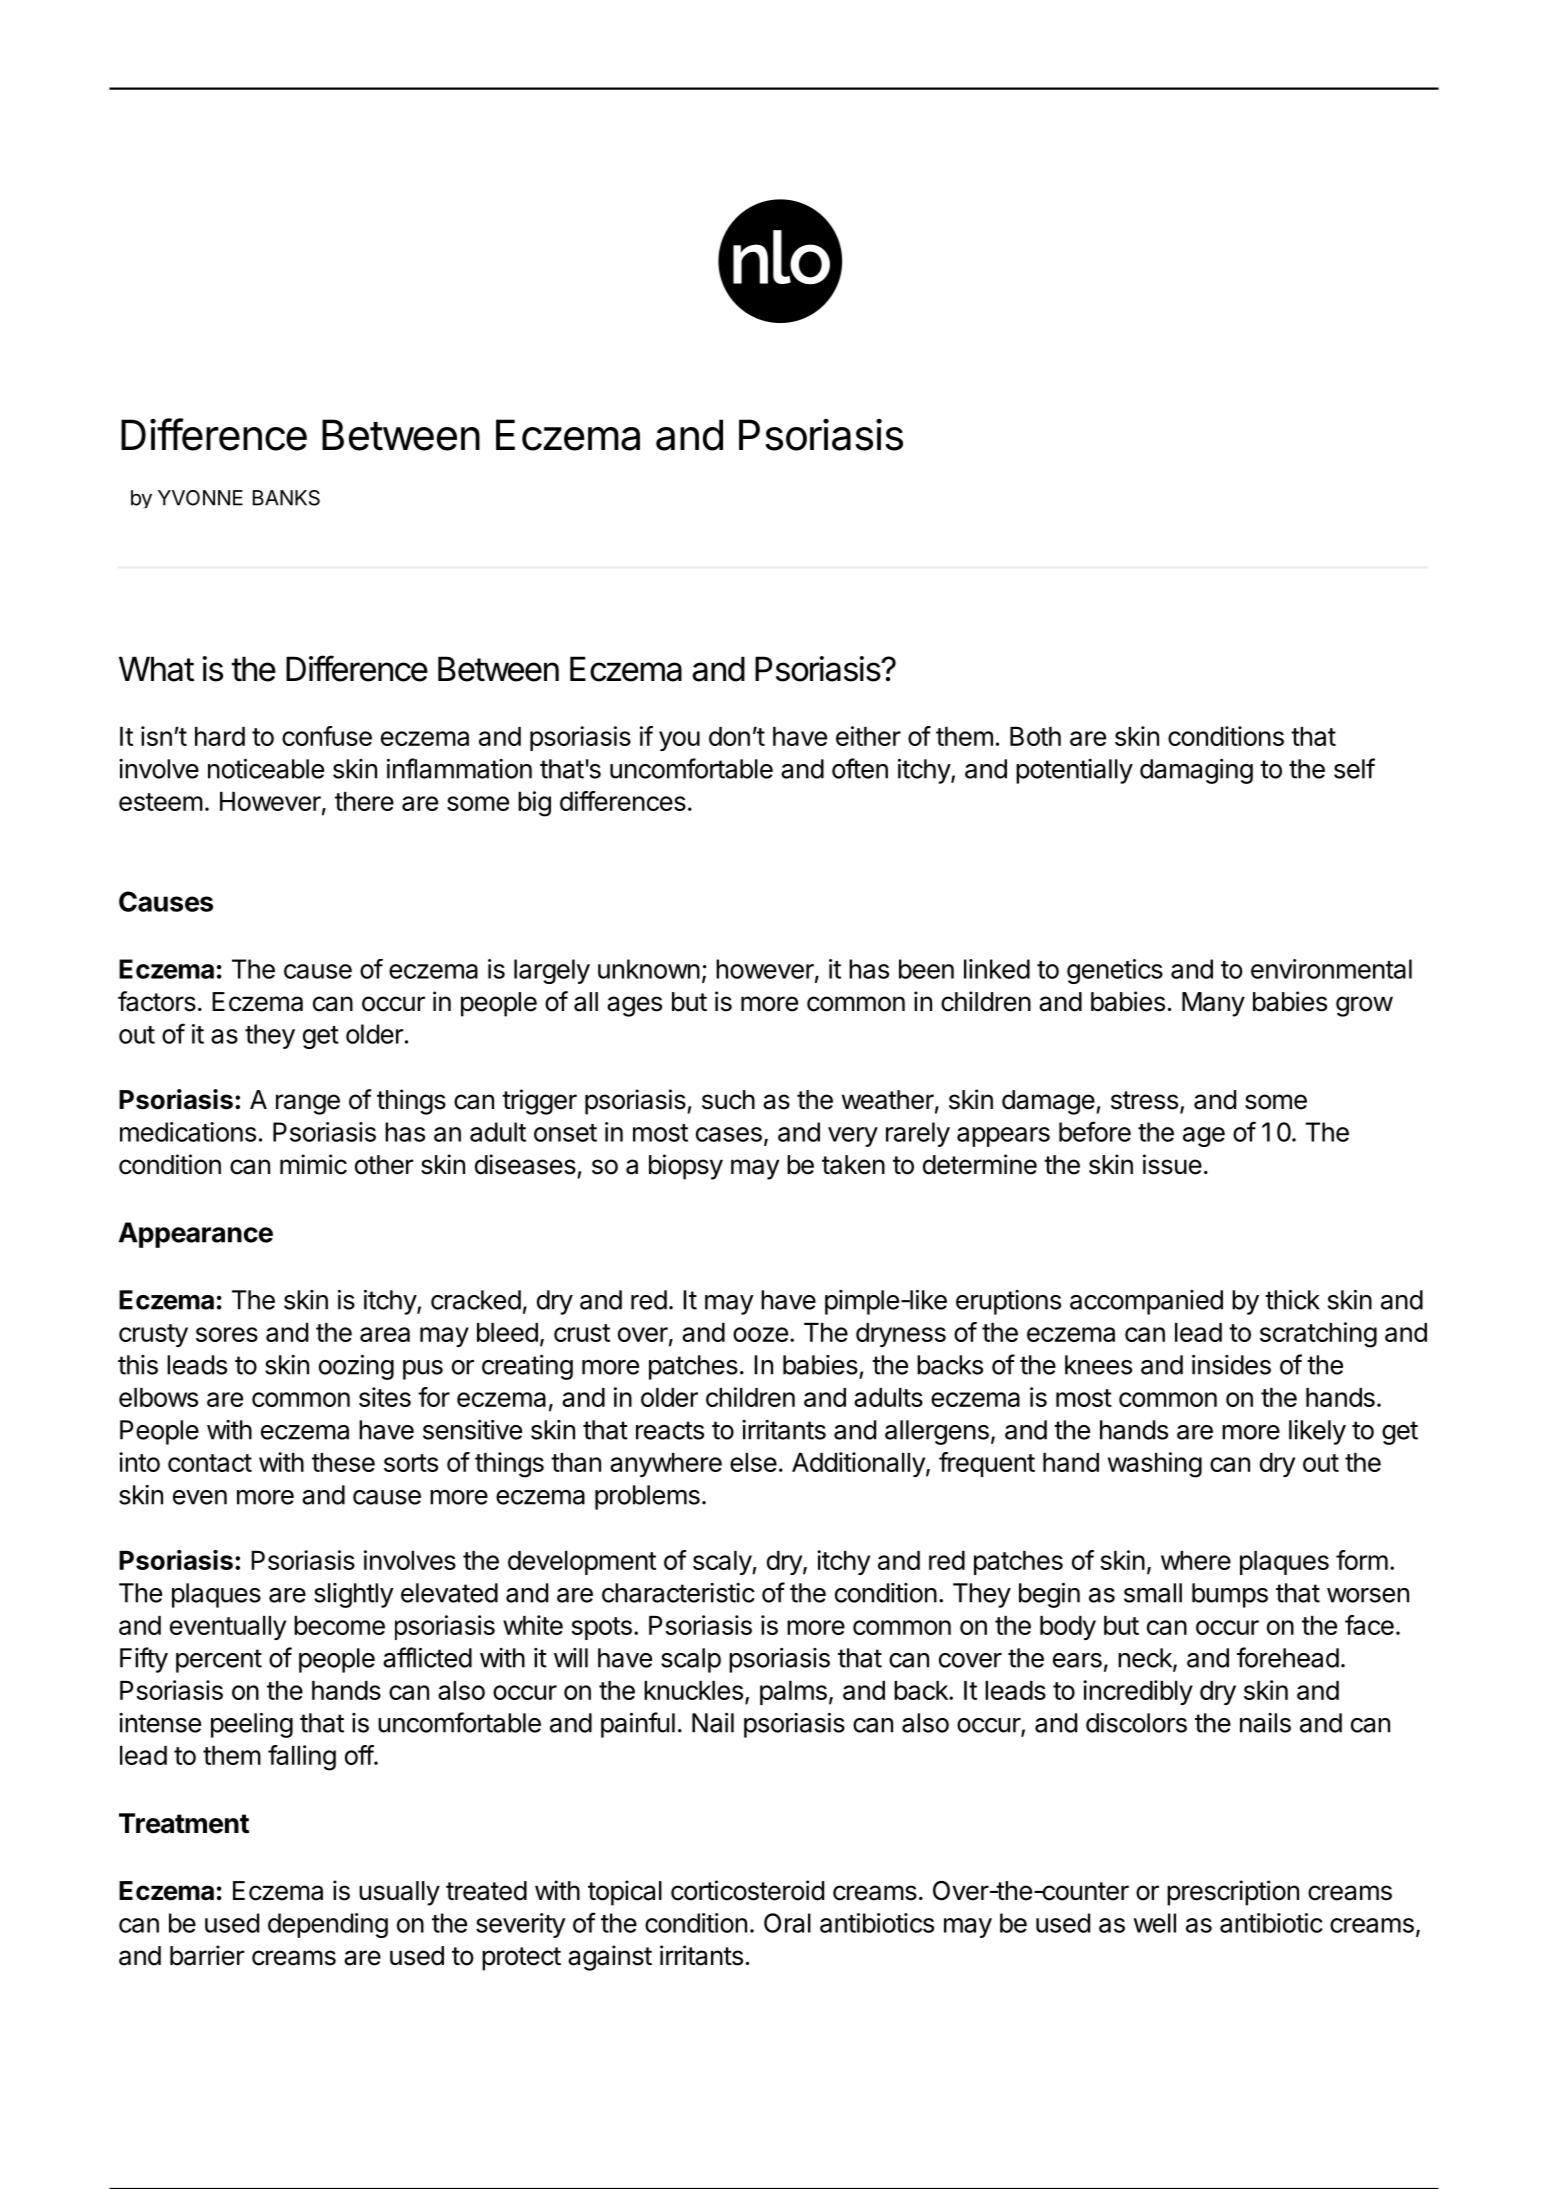  What do you see at coordinates (328, 1925) in the image?
I see `depending` at bounding box center [328, 1925].
